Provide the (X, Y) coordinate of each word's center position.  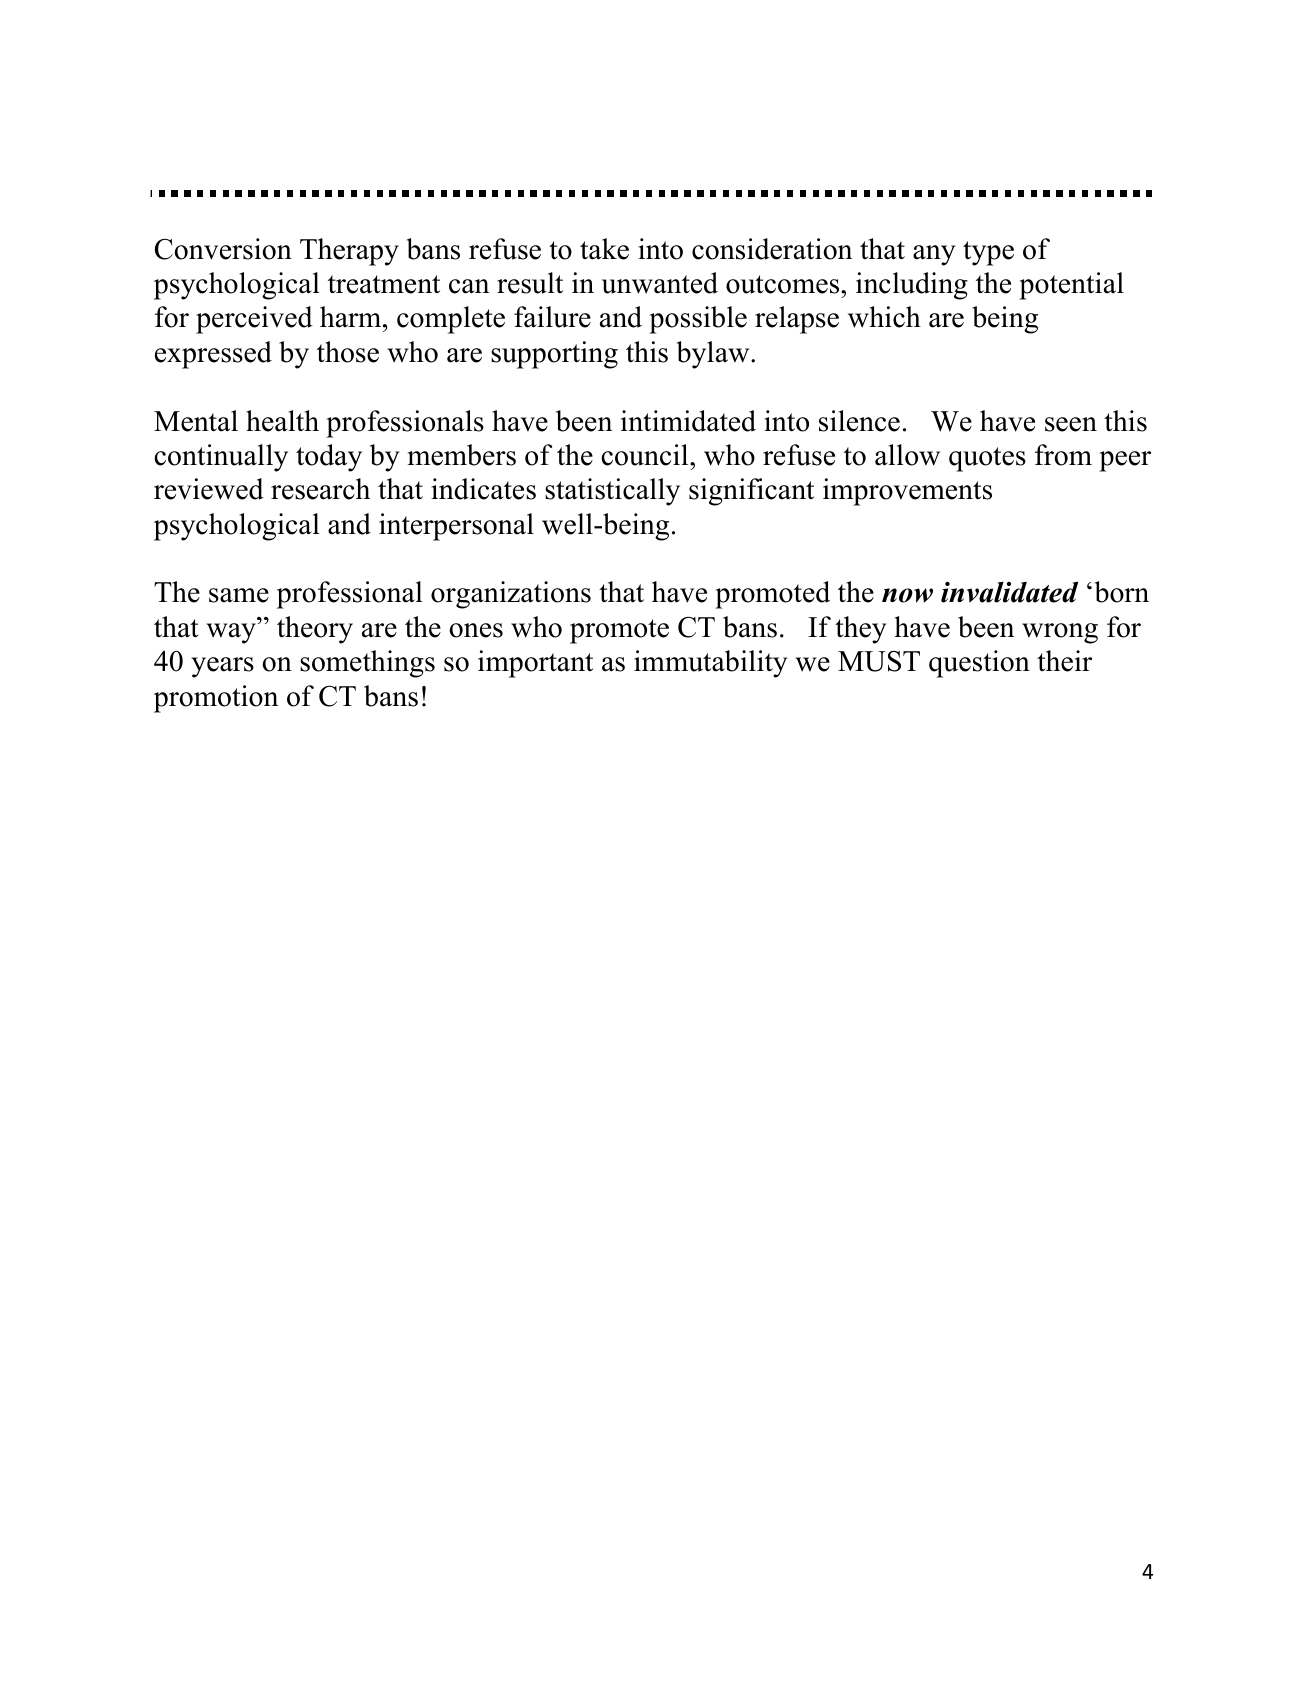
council (646, 455)
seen (1071, 424)
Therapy (349, 252)
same (239, 595)
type (988, 253)
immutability (710, 664)
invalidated (1009, 592)
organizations (511, 595)
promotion (216, 699)
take (604, 249)
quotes (987, 459)
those (348, 352)
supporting (554, 355)
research (320, 489)
